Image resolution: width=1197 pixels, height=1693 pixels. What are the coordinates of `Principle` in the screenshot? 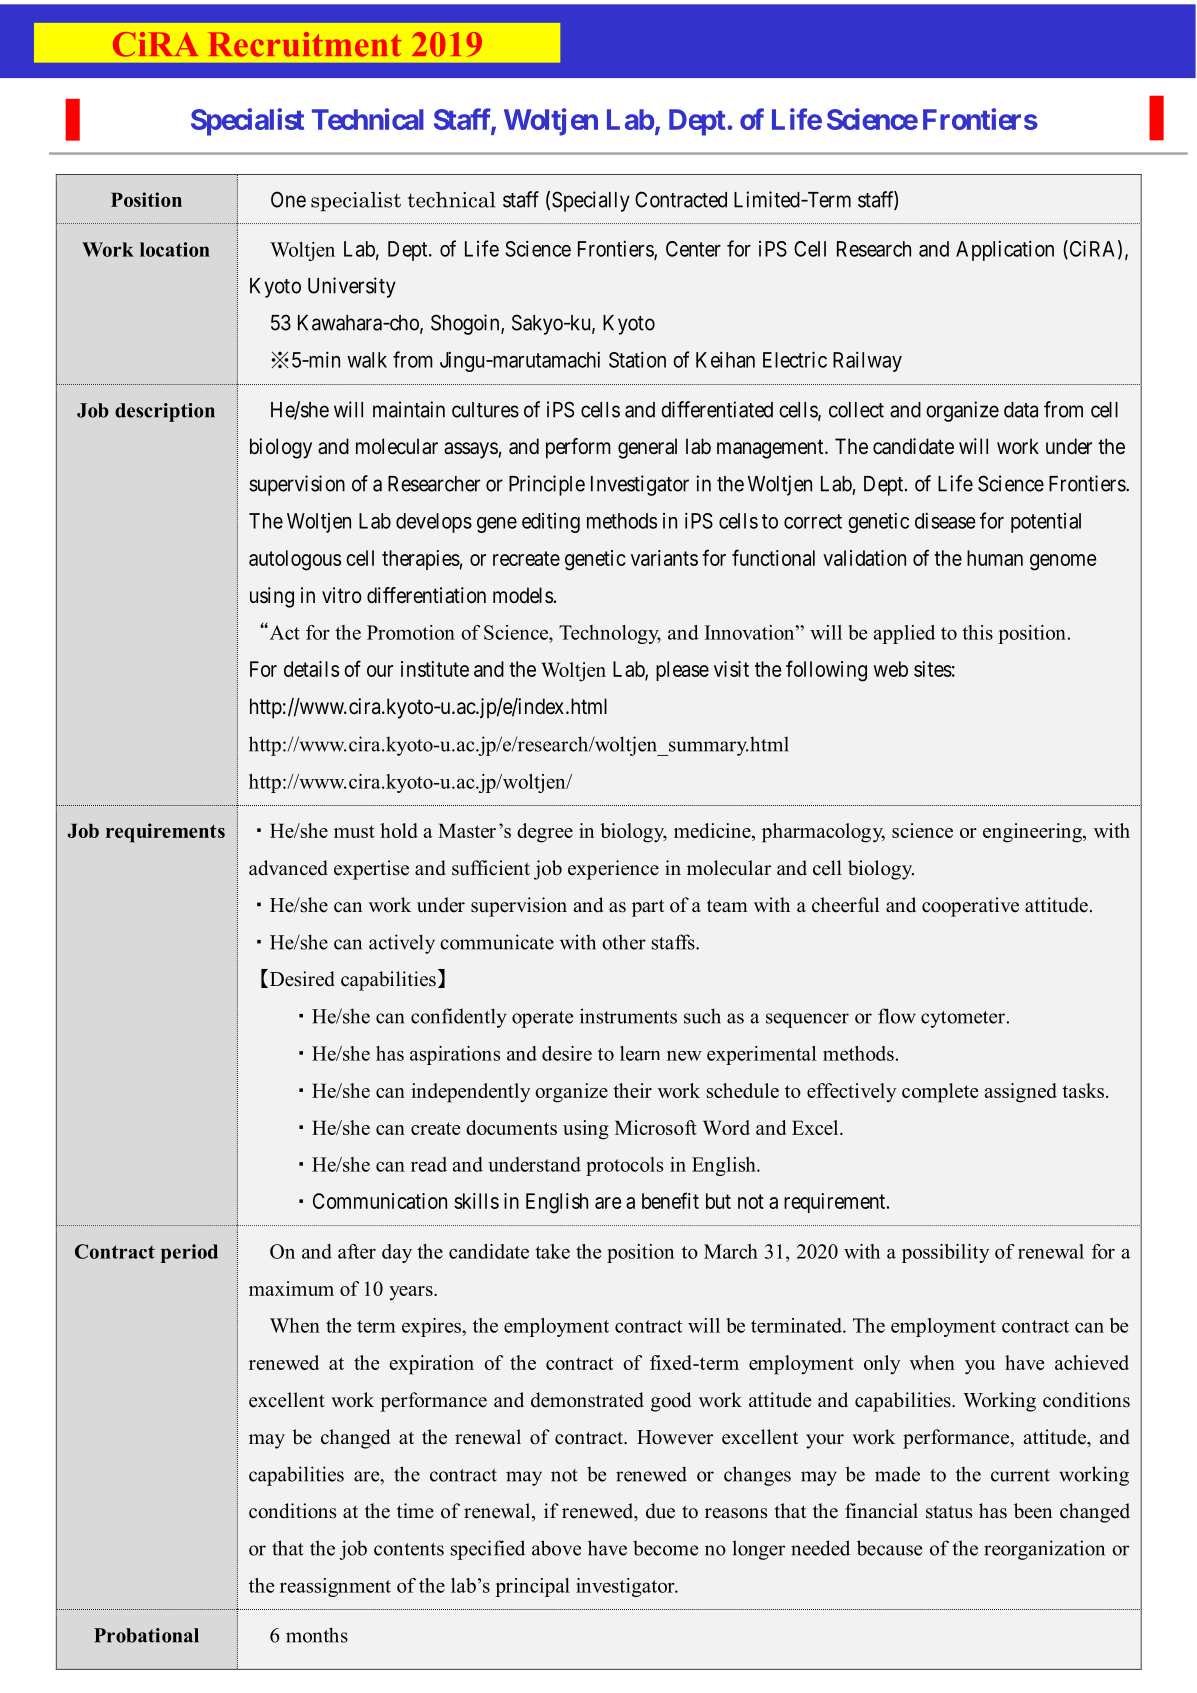 It's located at (547, 485).
